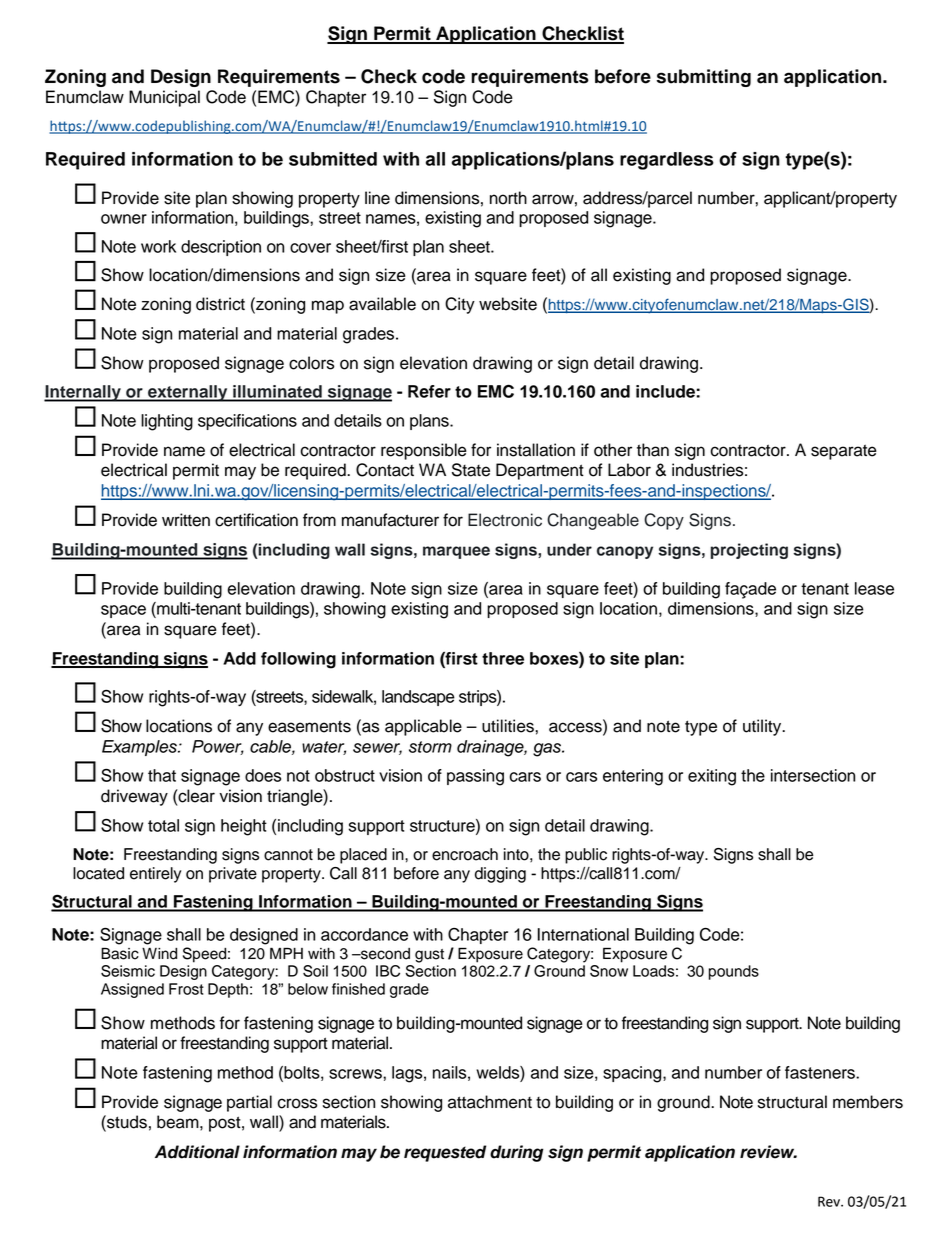 The height and width of the document is (1233, 952). I want to click on Municipal, so click(164, 98).
